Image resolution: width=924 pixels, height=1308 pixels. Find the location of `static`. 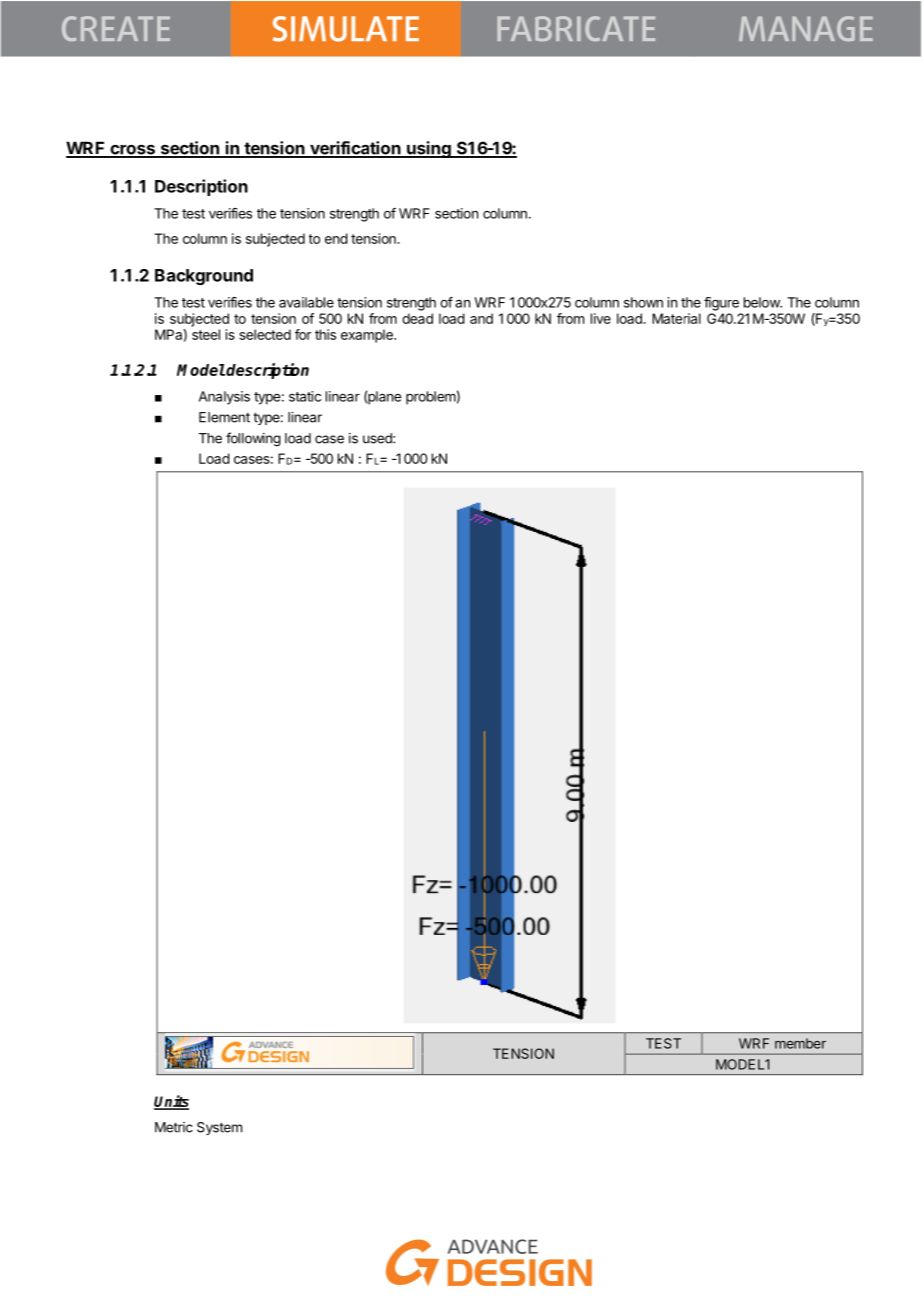

static is located at coordinates (305, 396).
